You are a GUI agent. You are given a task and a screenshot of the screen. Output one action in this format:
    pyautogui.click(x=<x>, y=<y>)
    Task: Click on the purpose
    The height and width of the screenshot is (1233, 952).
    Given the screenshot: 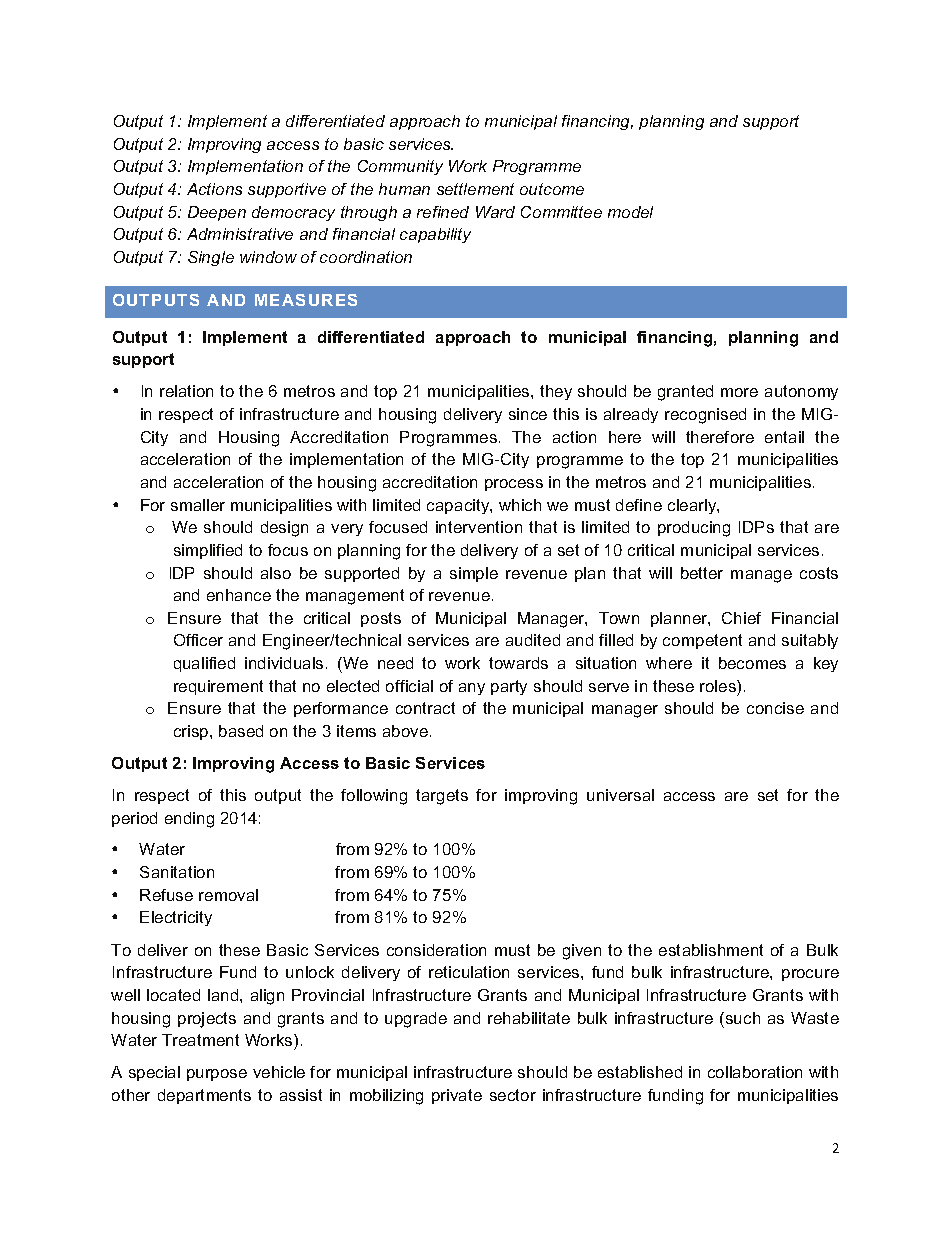 What is the action you would take?
    pyautogui.click(x=217, y=1075)
